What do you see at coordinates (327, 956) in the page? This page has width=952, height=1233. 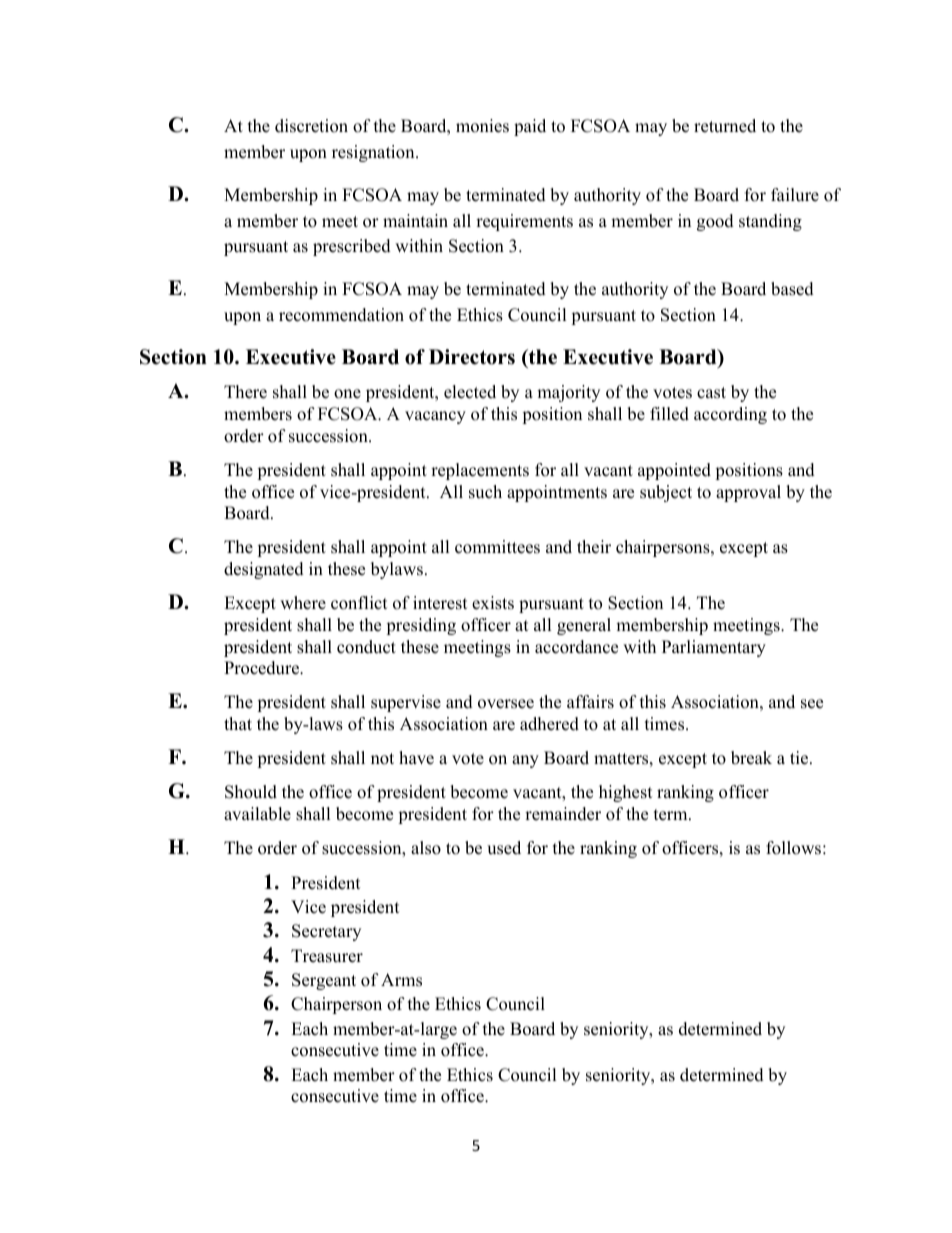 I see `Treasurer` at bounding box center [327, 956].
